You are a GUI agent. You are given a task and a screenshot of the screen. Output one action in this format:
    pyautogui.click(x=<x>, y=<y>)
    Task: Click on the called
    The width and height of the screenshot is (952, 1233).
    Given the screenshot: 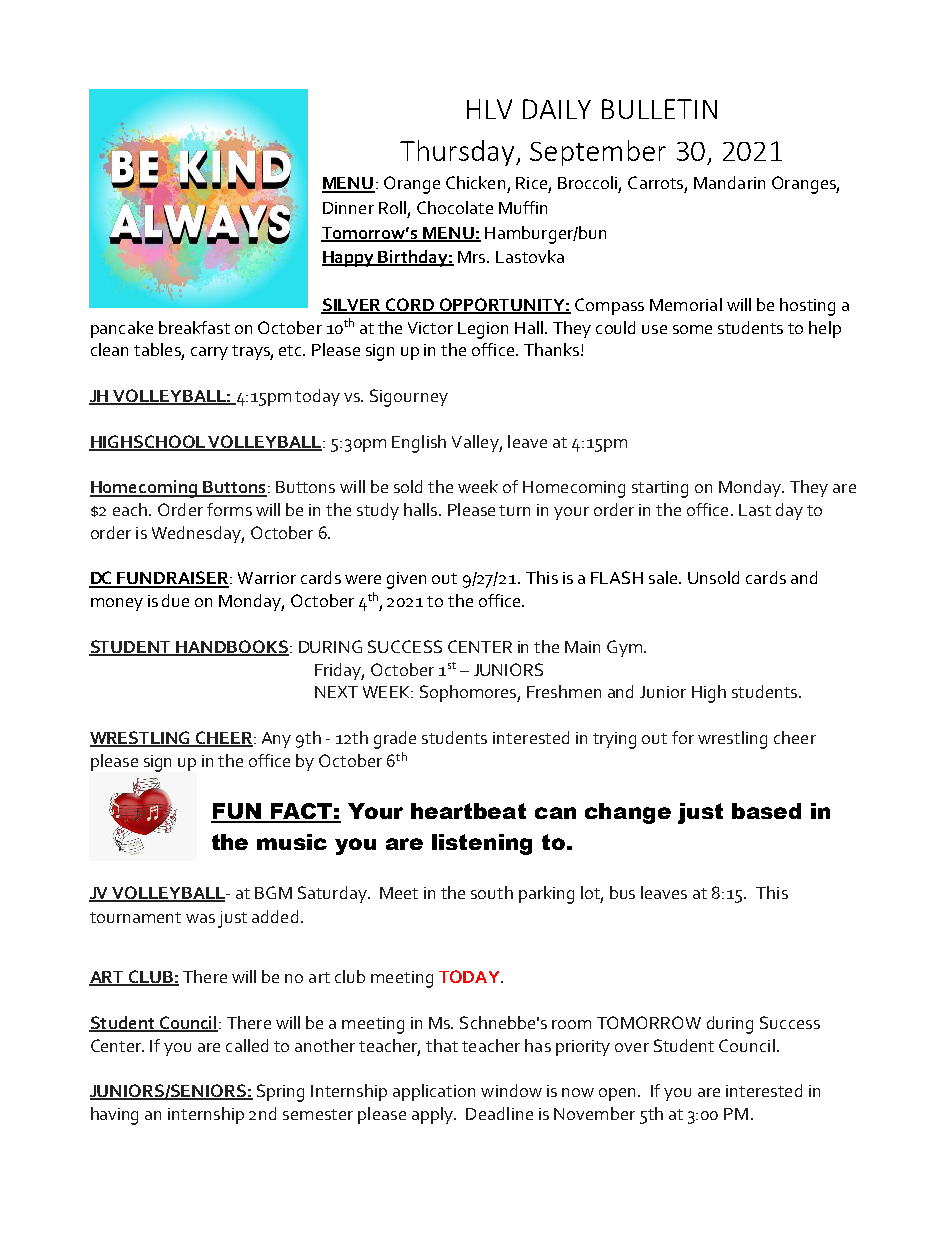 What is the action you would take?
    pyautogui.click(x=247, y=1045)
